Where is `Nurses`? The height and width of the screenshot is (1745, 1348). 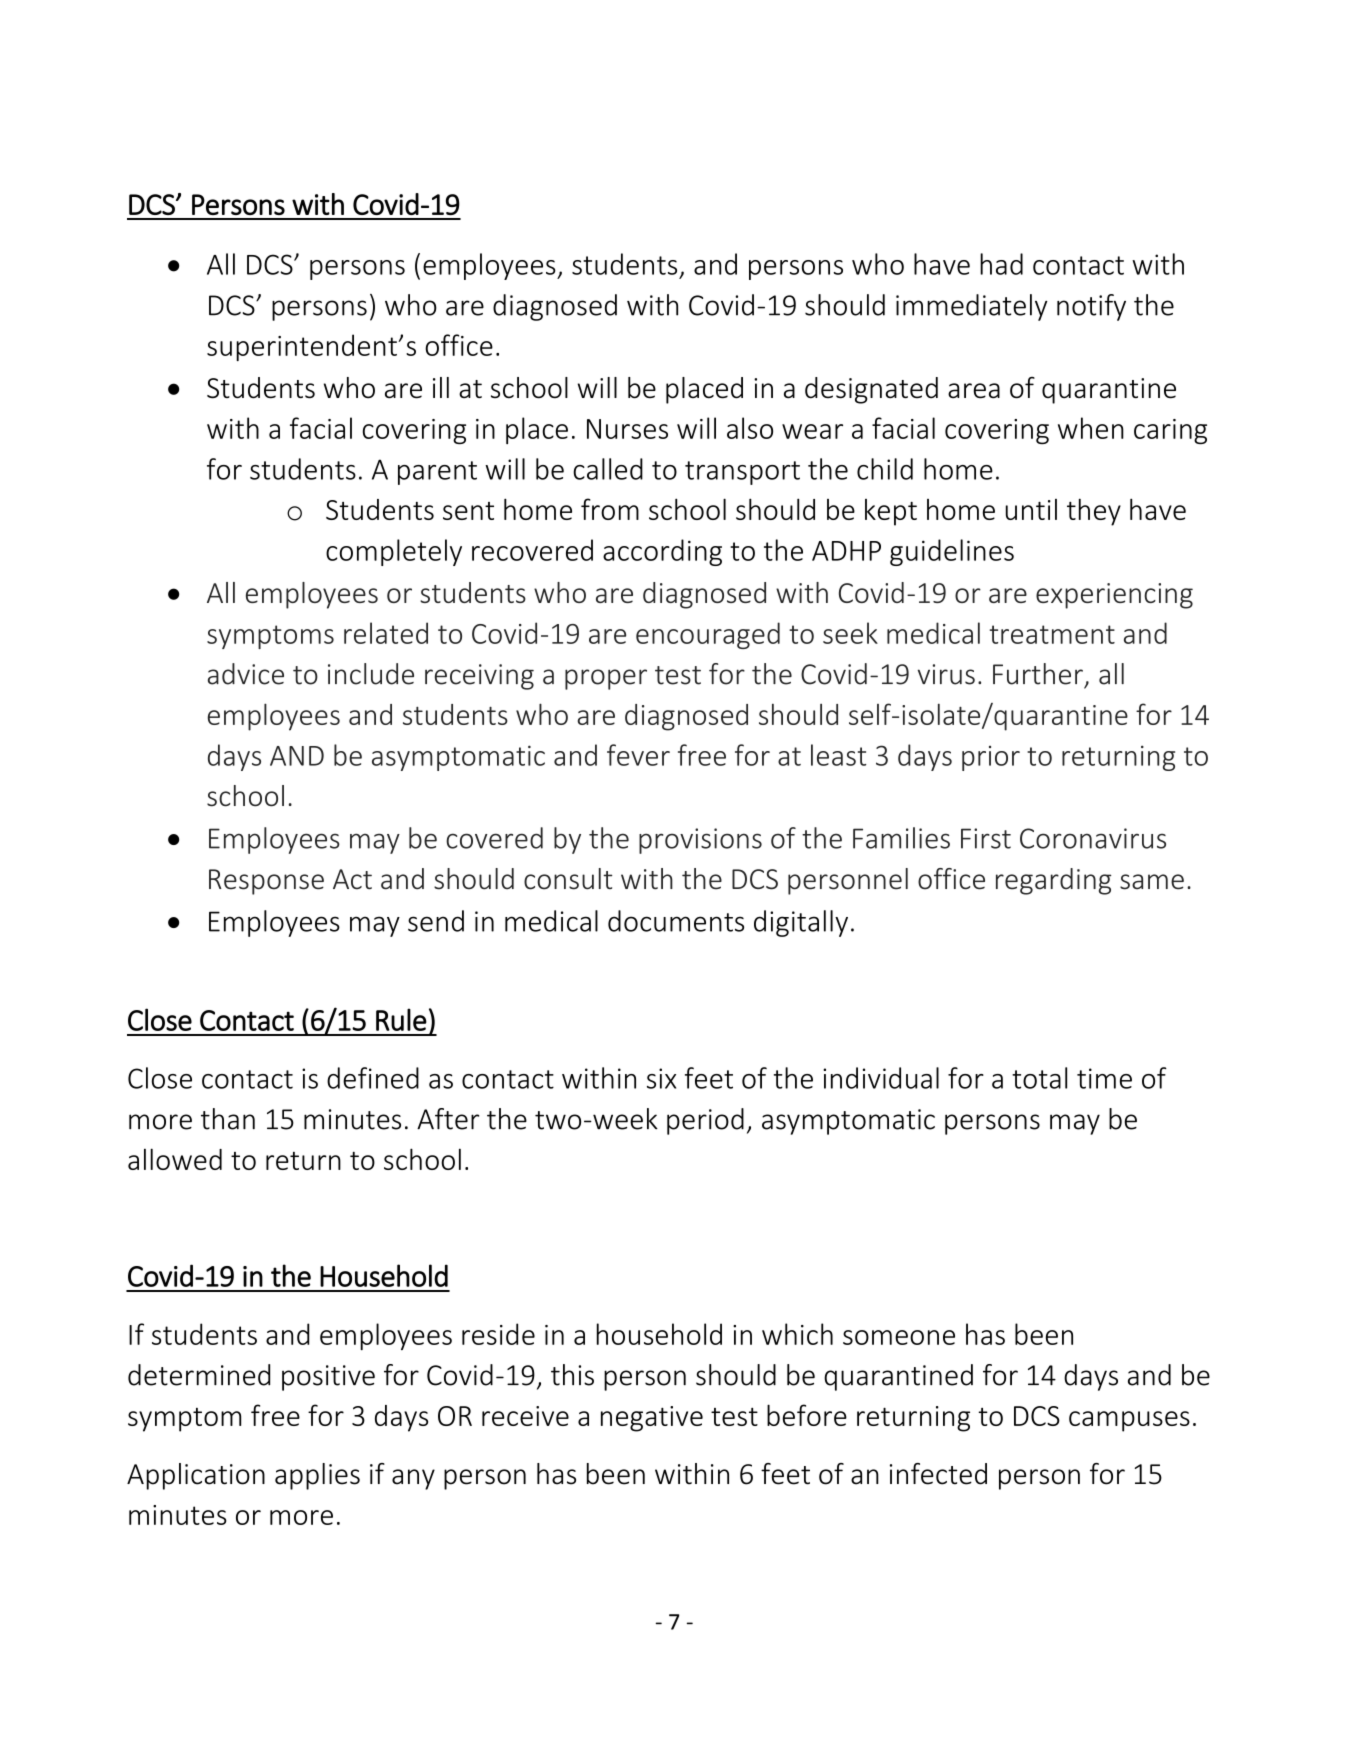
Nurses is located at coordinates (627, 429).
